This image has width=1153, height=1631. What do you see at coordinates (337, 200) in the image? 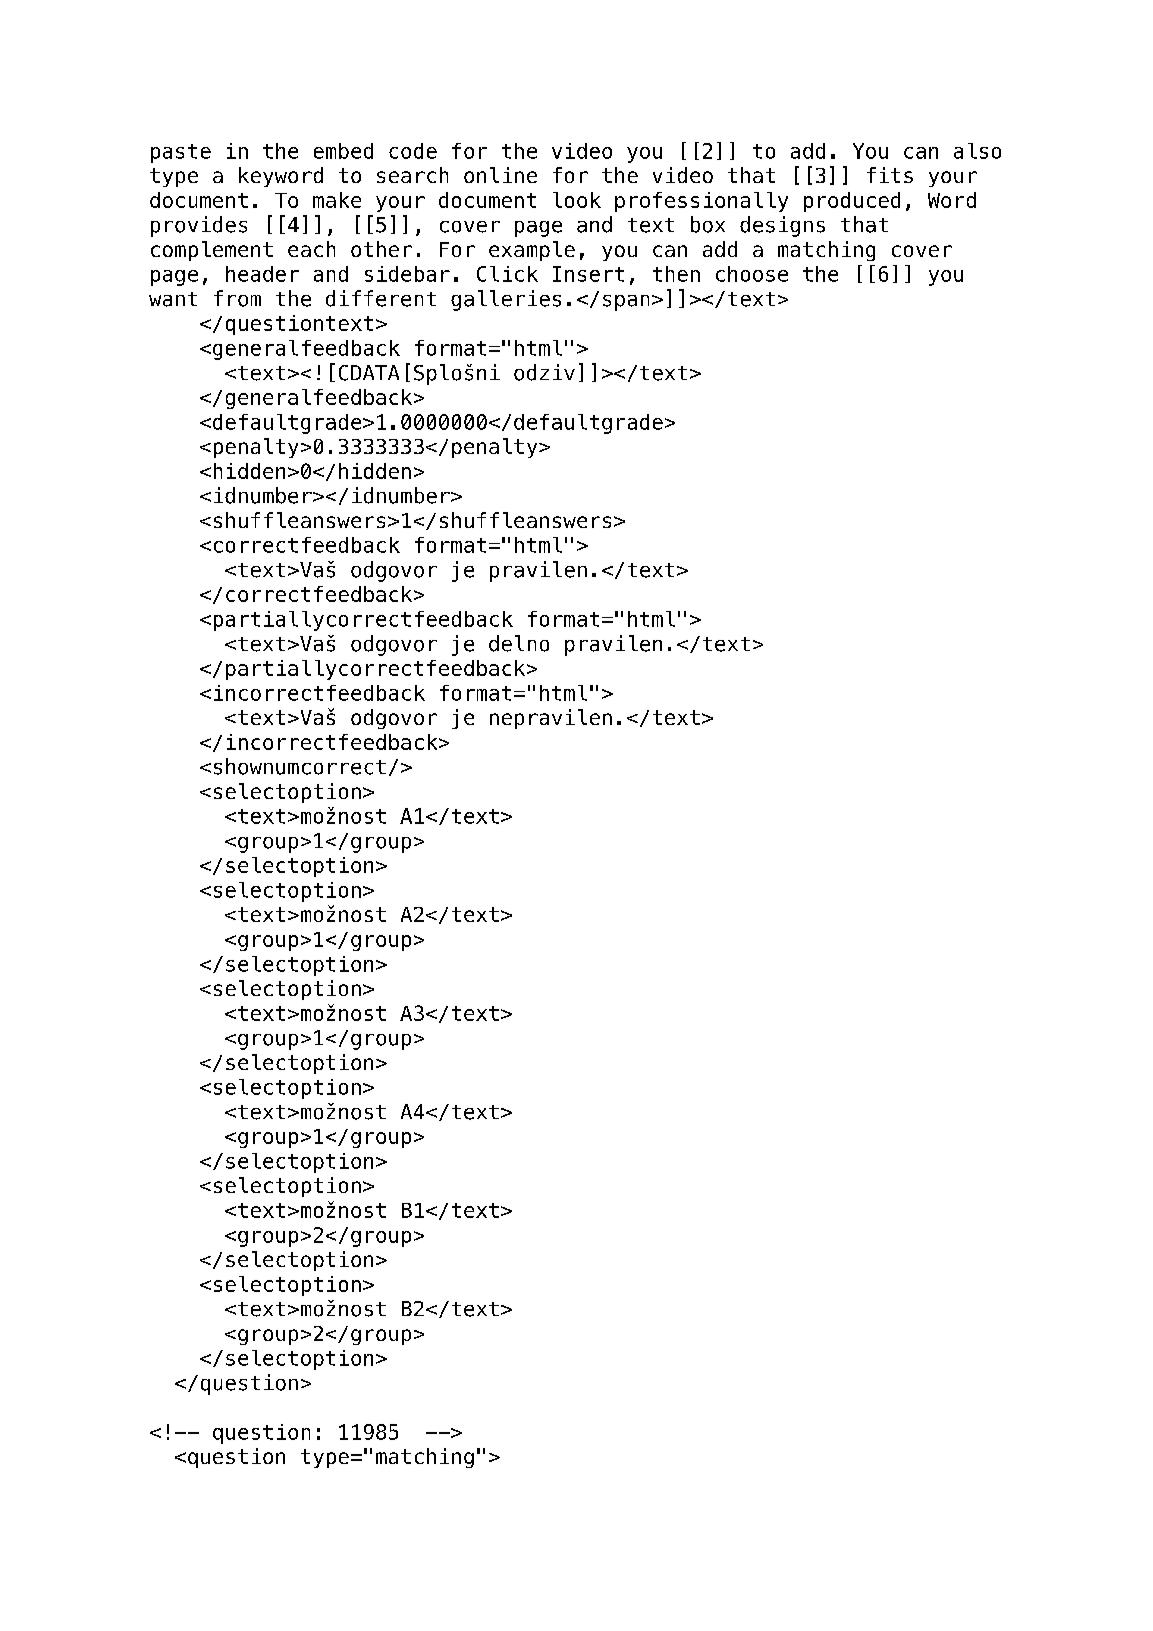
I see `make` at bounding box center [337, 200].
